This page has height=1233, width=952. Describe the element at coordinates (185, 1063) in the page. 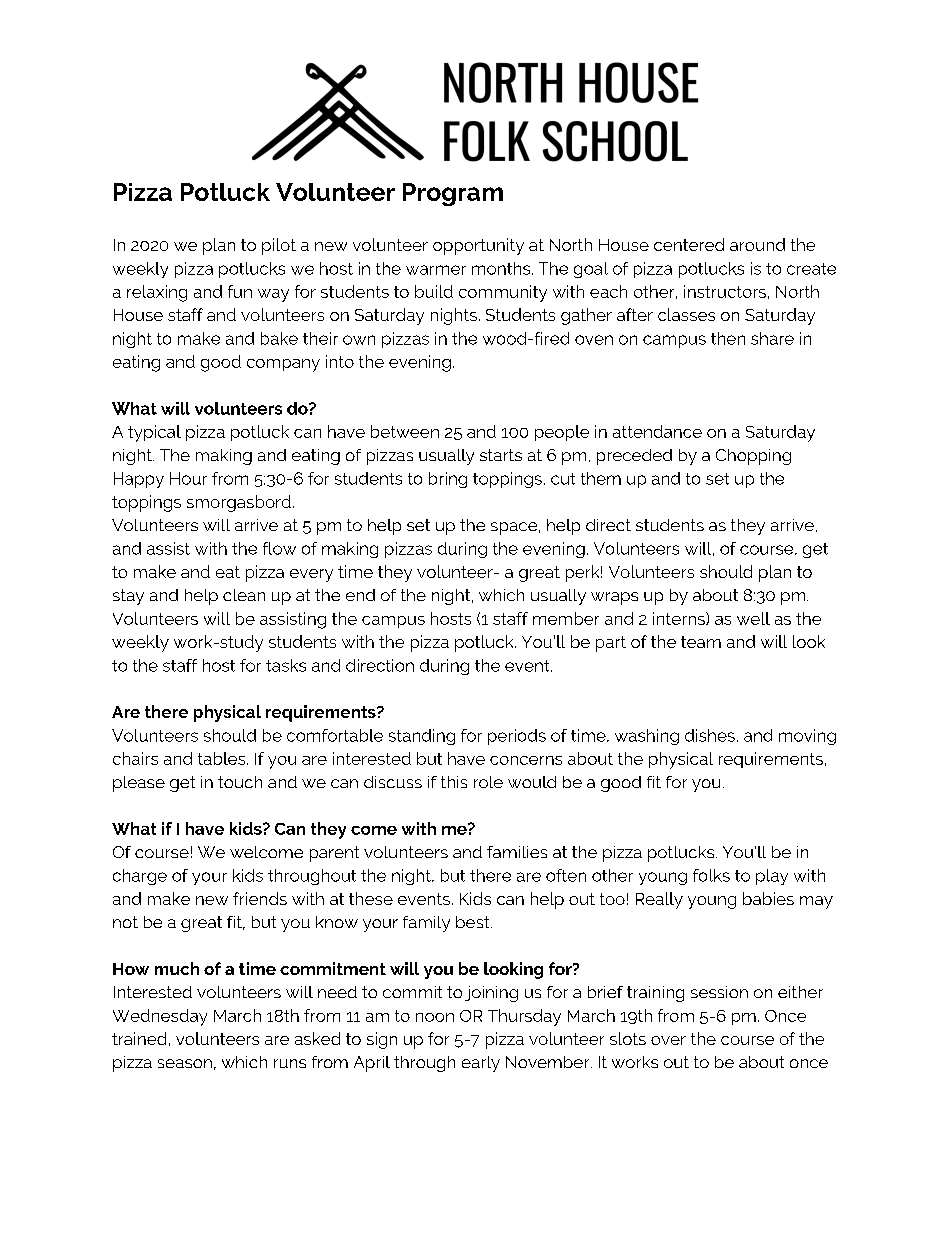

I see `season` at that location.
